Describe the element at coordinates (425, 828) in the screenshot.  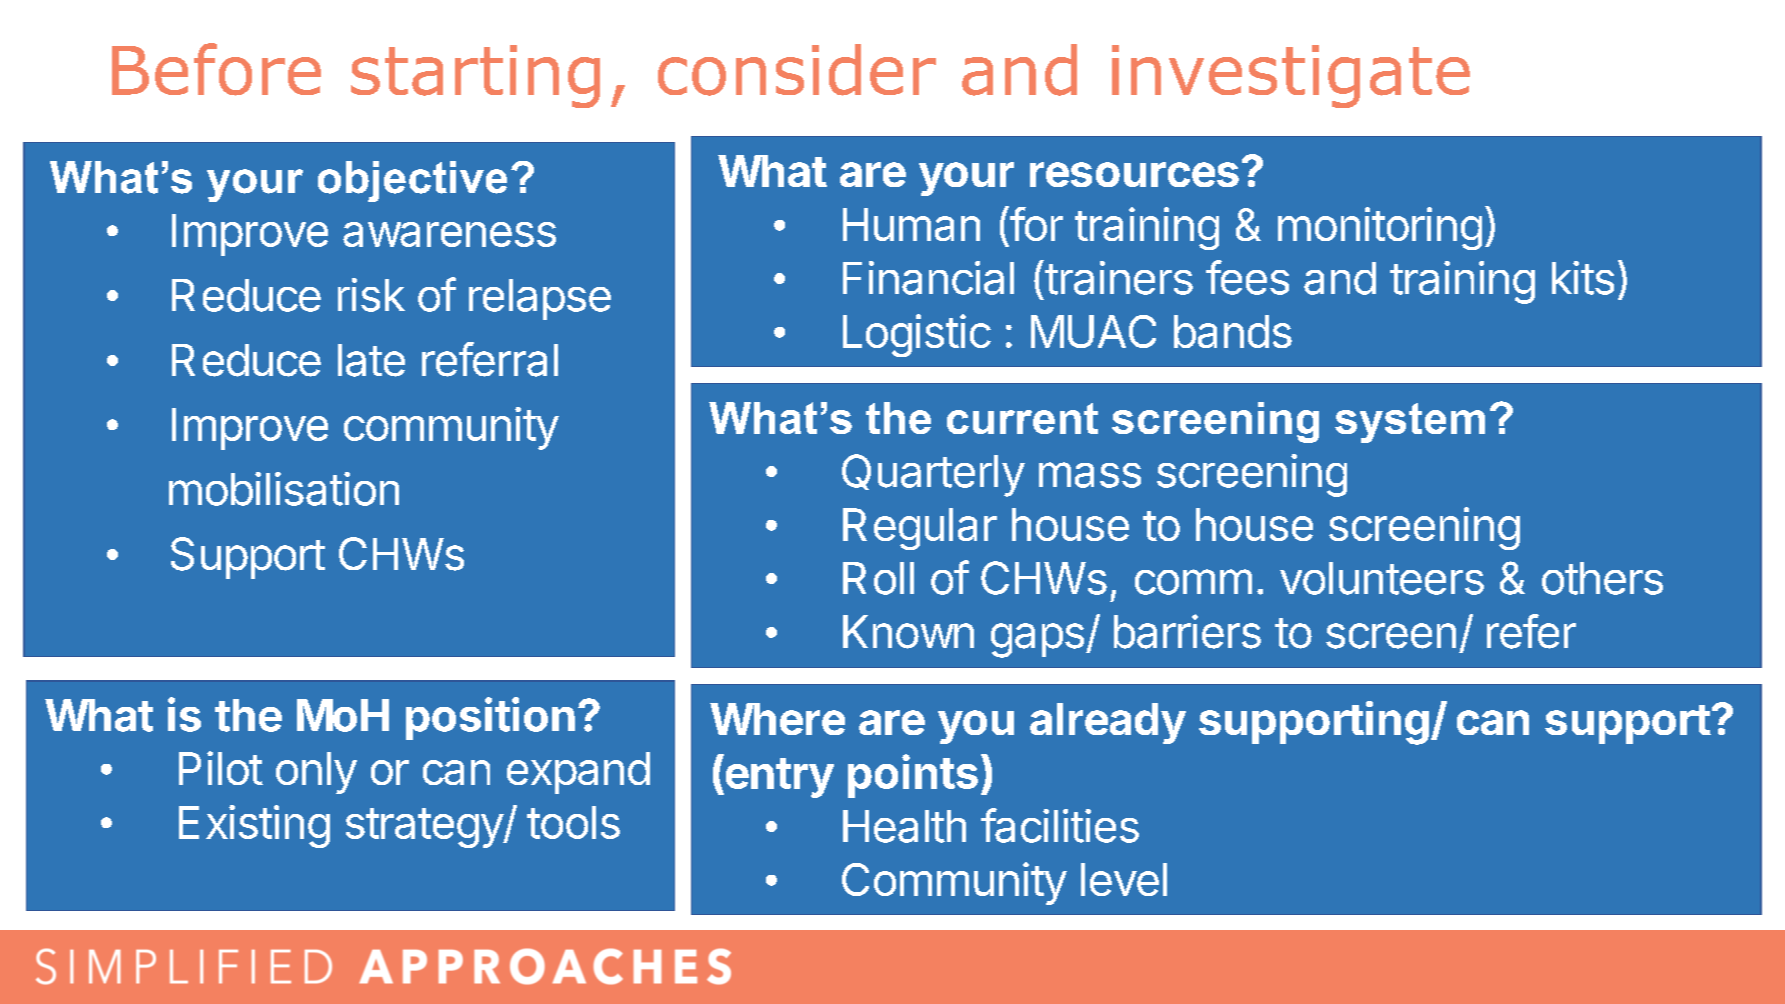
I see `strategy` at that location.
